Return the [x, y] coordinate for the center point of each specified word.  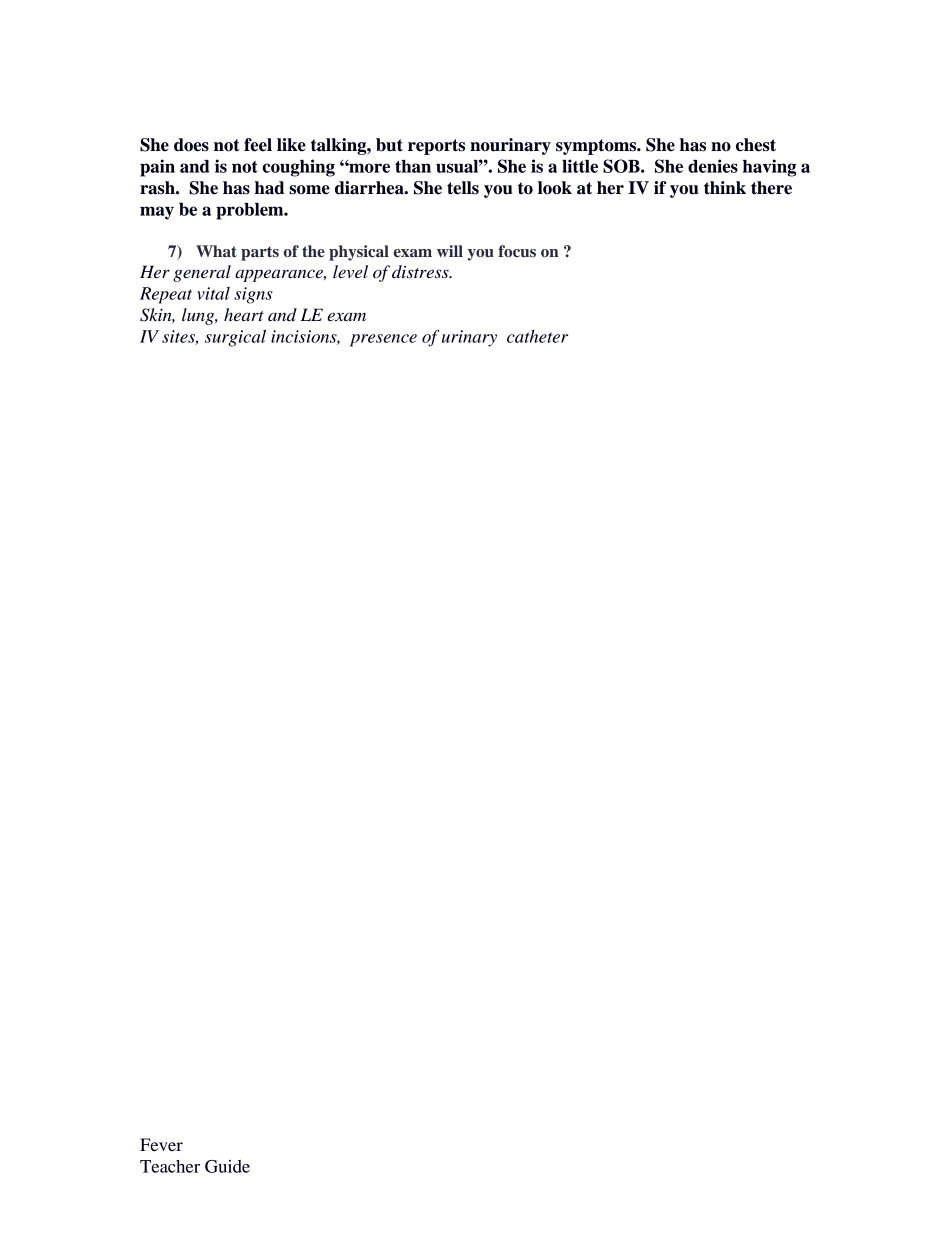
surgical [235, 338]
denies [713, 166]
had [270, 188]
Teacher [170, 1166]
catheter [537, 336]
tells [463, 188]
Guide [227, 1166]
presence [383, 340]
